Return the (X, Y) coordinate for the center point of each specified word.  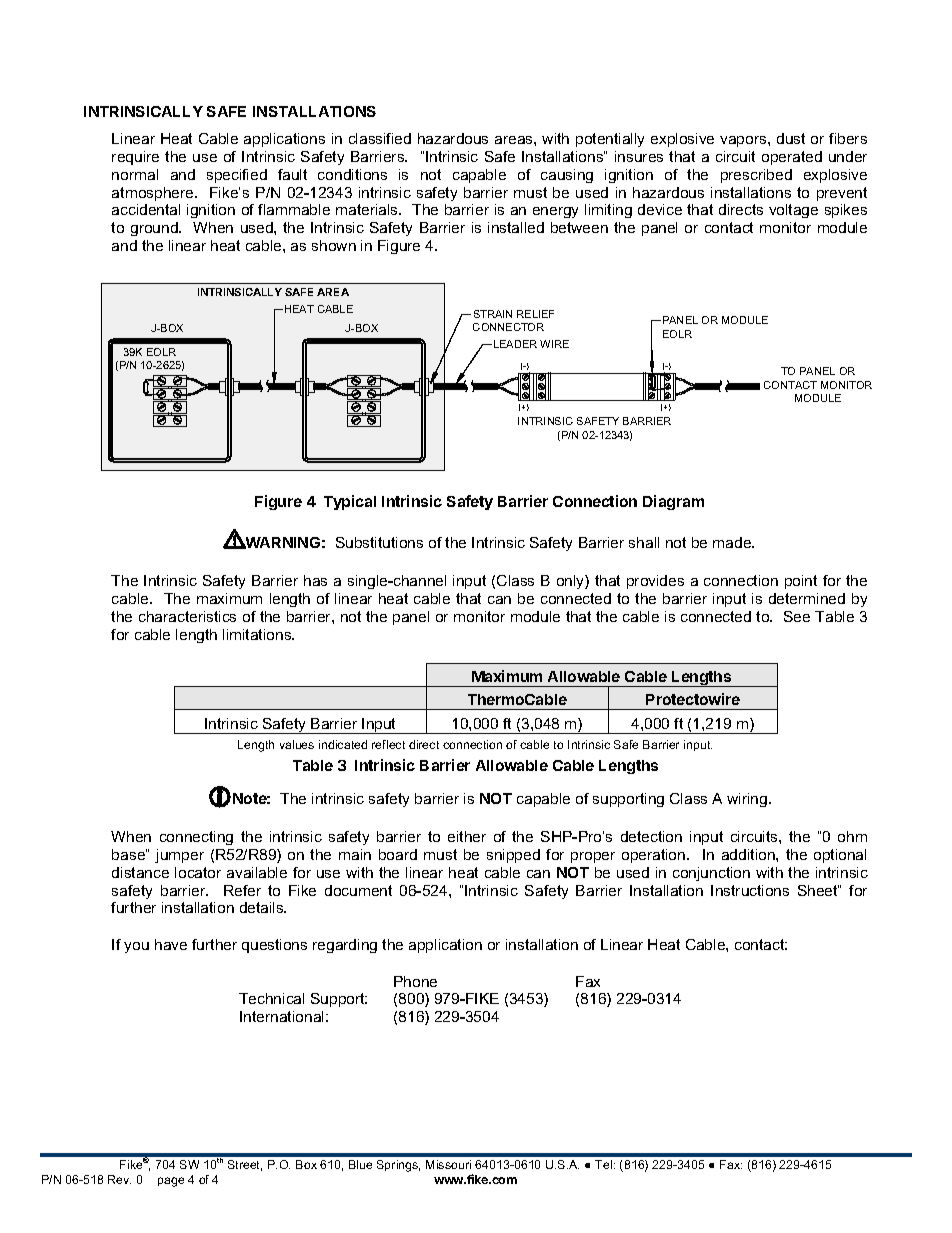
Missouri (448, 1164)
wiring (748, 800)
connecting (196, 838)
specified (237, 176)
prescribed (756, 176)
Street (245, 1165)
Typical (350, 502)
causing (567, 176)
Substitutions (379, 542)
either (467, 836)
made (733, 542)
